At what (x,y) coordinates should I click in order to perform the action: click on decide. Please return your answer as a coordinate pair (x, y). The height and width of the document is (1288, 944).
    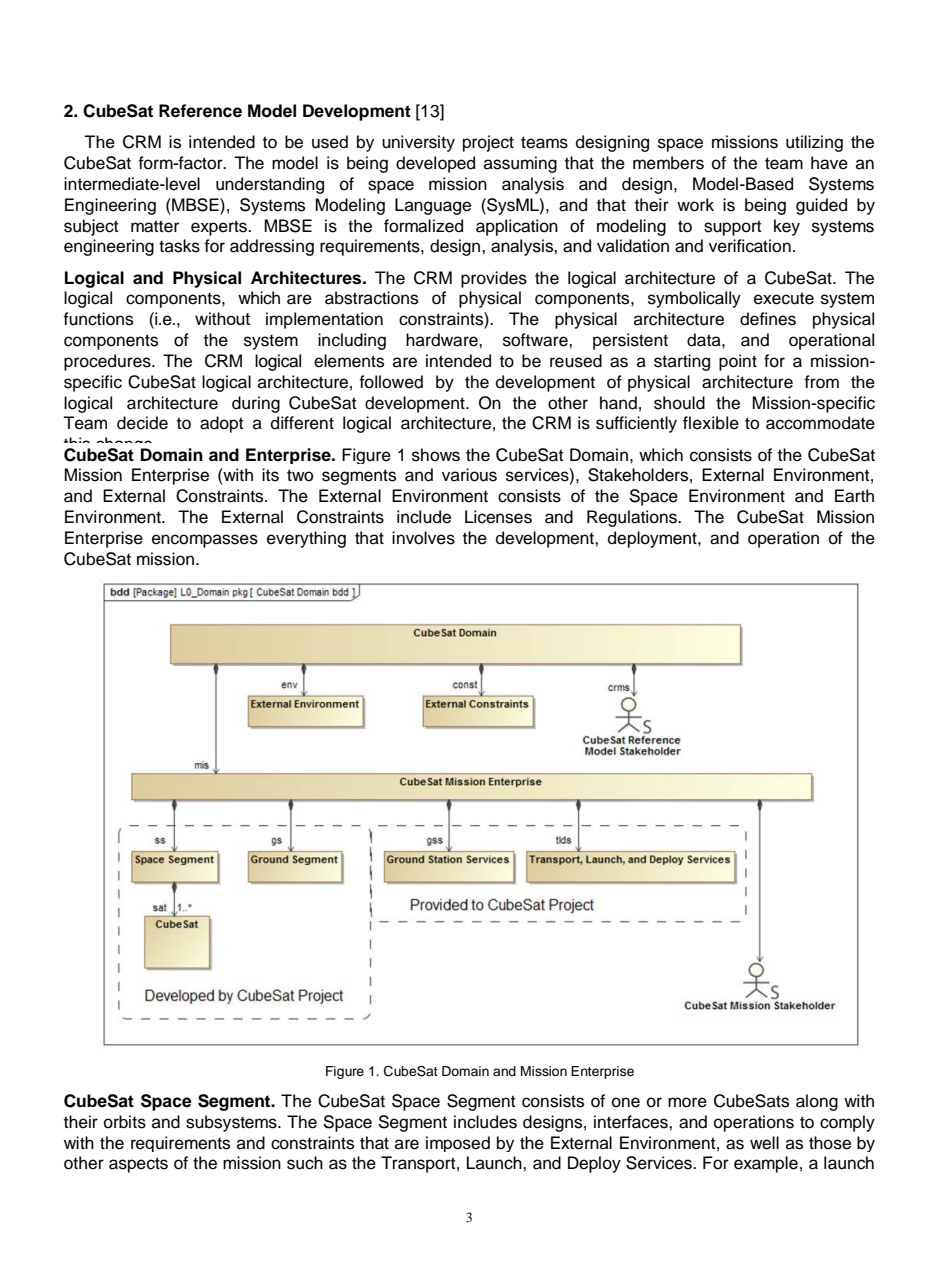
    Looking at the image, I should click on (142, 423).
